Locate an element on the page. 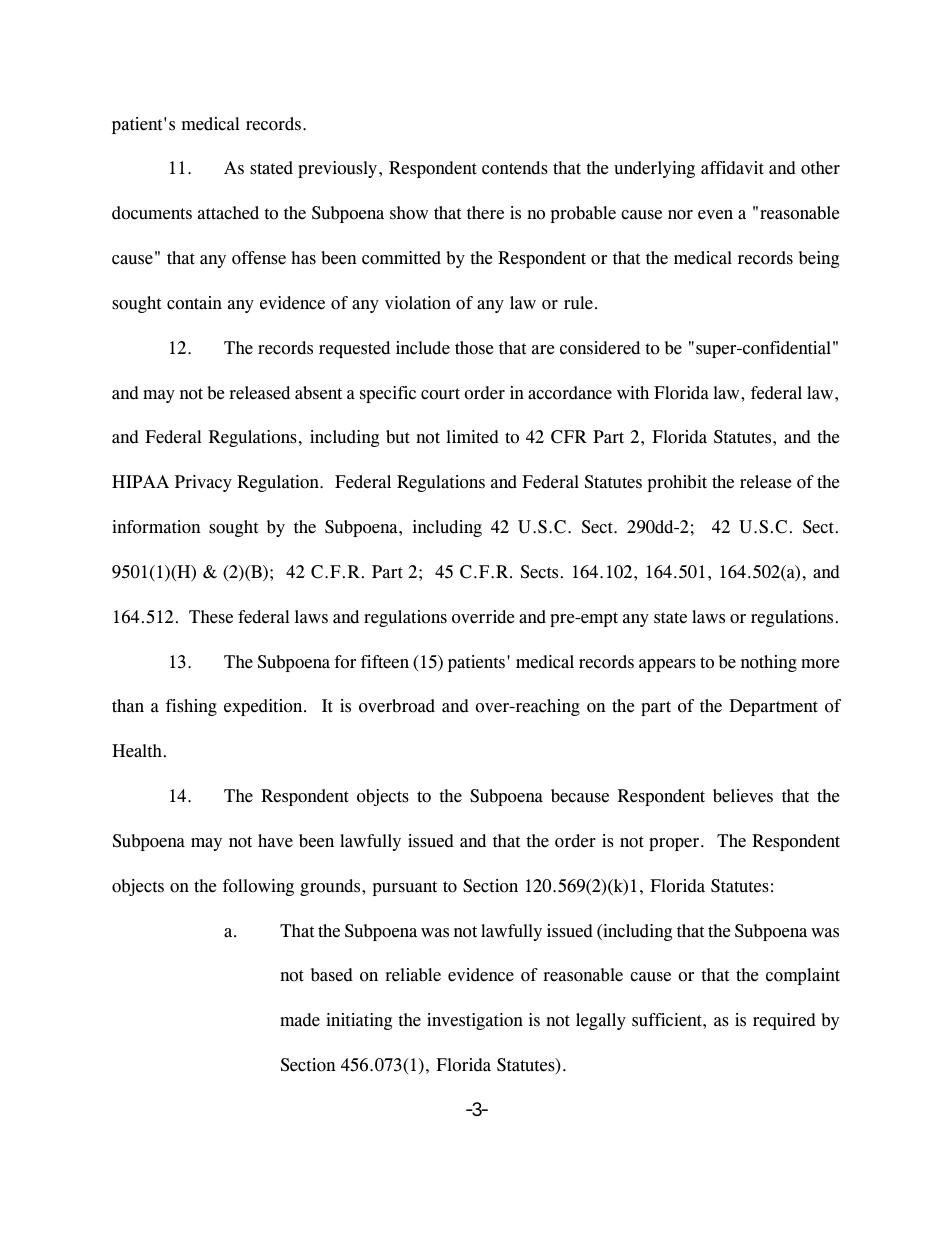 The width and height of the page is (952, 1233). believes is located at coordinates (743, 796).
